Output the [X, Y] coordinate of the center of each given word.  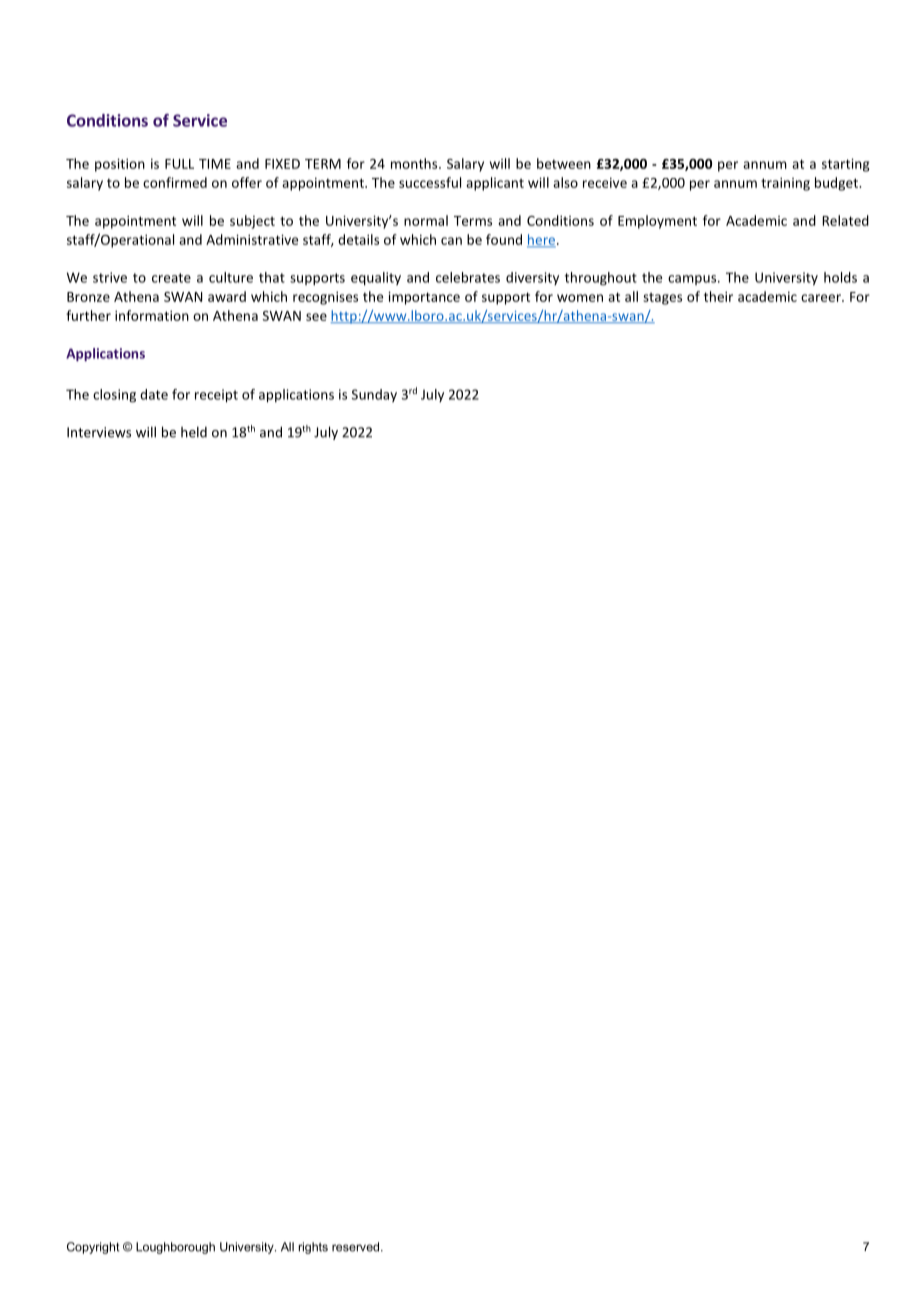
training [785, 184]
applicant [495, 184]
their [718, 296]
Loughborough [175, 1248]
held [194, 432]
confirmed [175, 182]
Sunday [374, 395]
